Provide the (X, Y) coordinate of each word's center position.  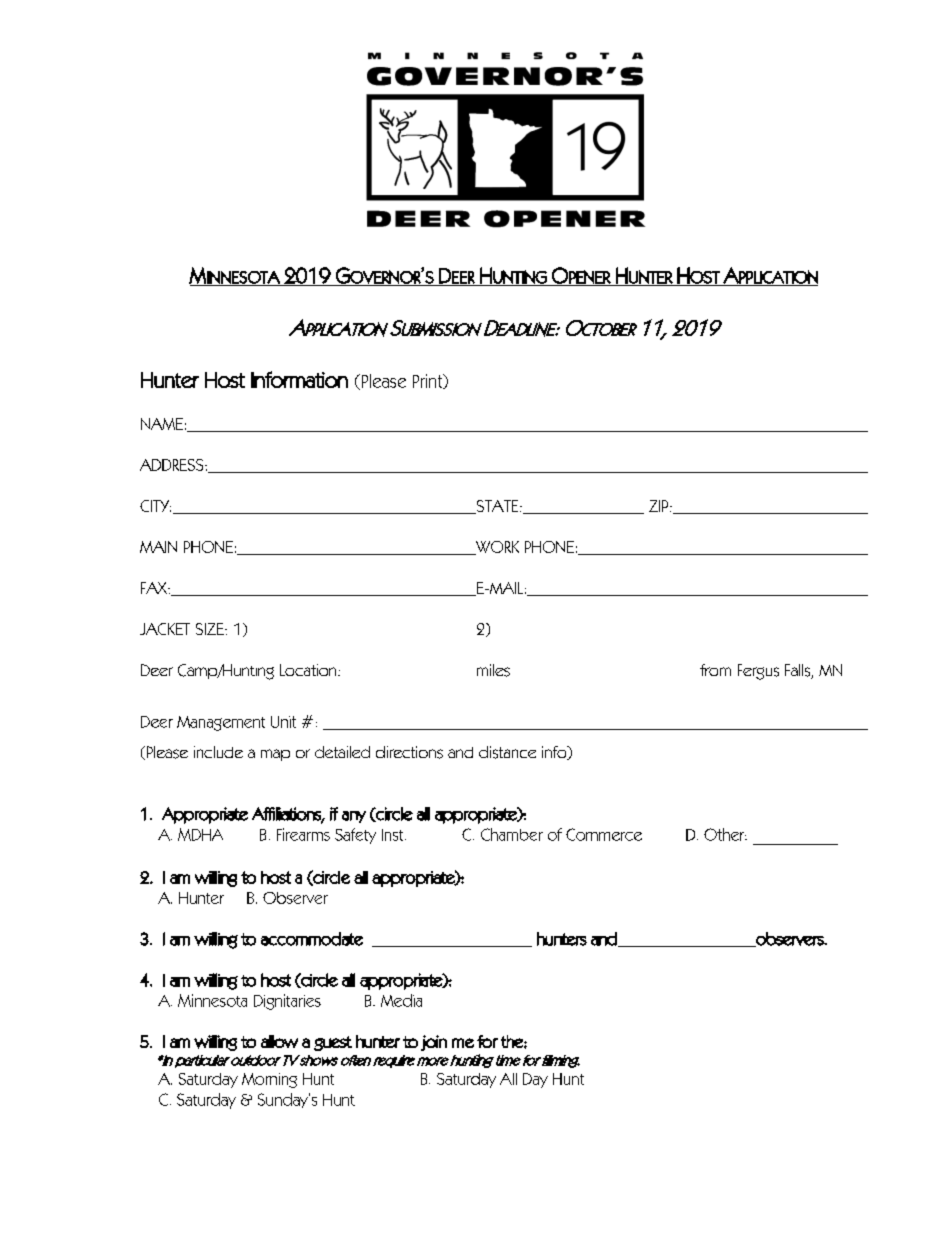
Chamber (512, 834)
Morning (269, 1080)
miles (493, 670)
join (434, 1043)
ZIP (660, 506)
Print (429, 381)
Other (725, 834)
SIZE (211, 629)
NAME (162, 424)
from (715, 670)
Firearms (303, 834)
